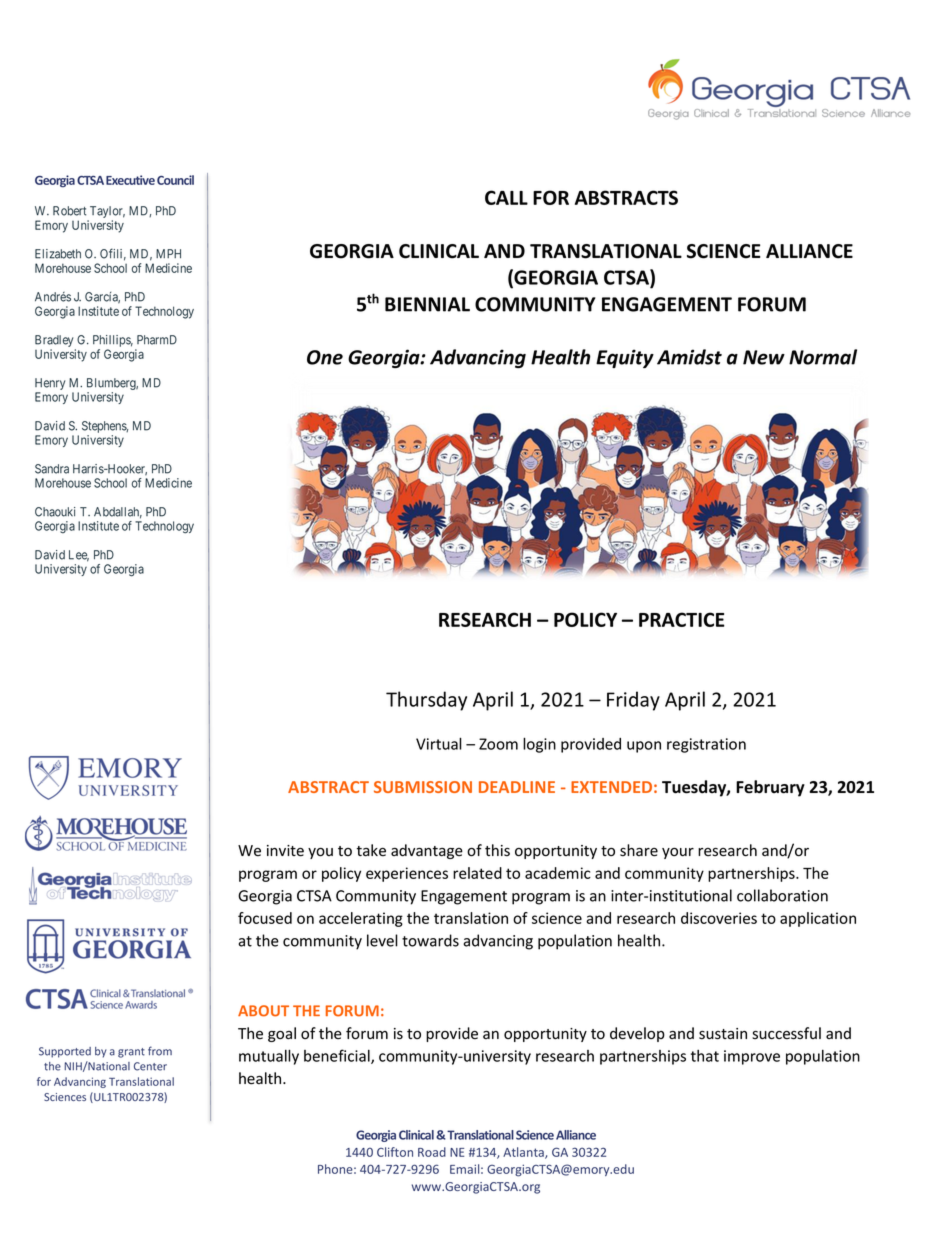 This screenshot has width=952, height=1233. Describe the element at coordinates (719, 918) in the screenshot. I see `discoveries` at that location.
